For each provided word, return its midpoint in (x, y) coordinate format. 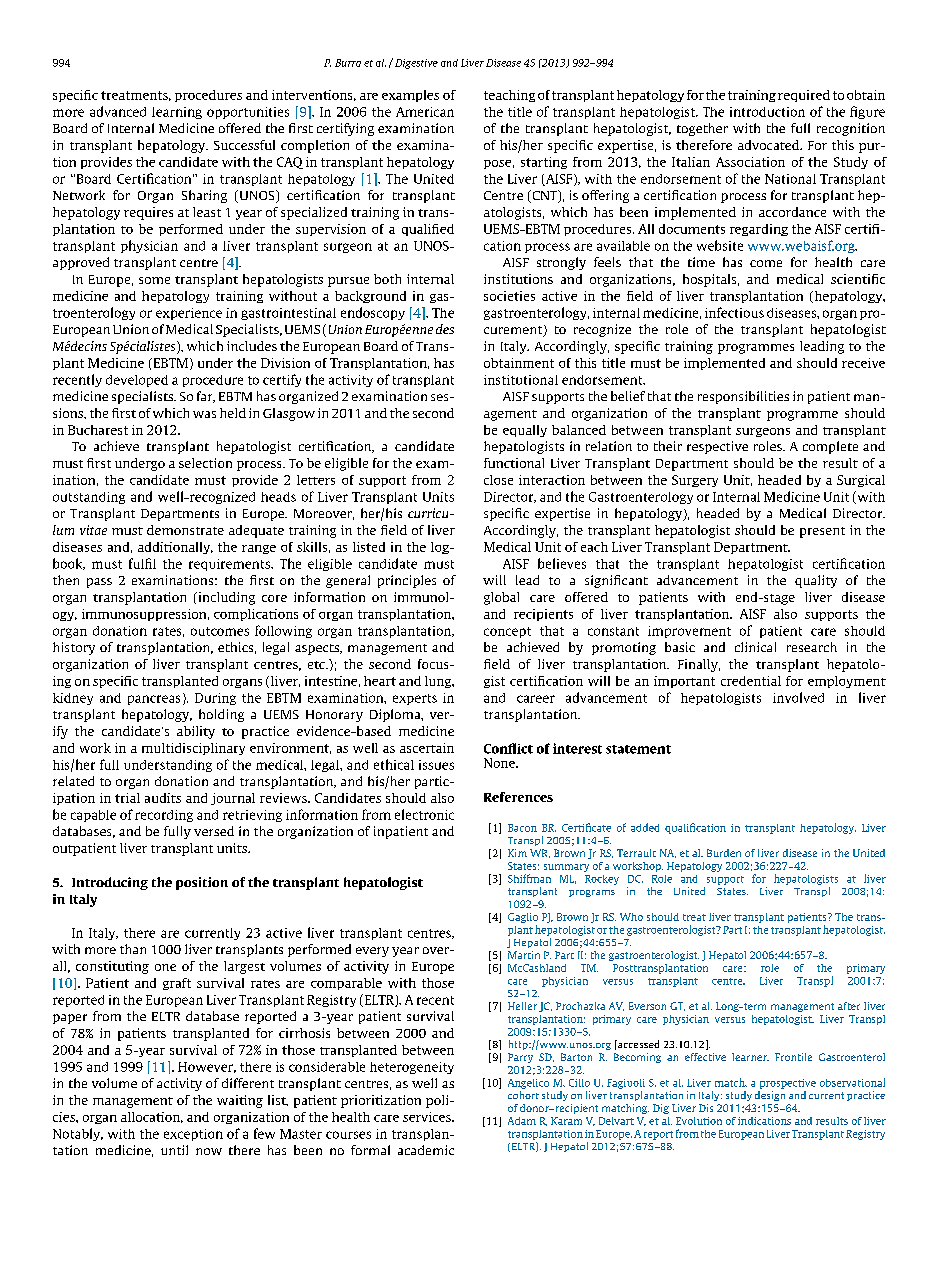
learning (177, 113)
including (225, 598)
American (425, 112)
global (501, 598)
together (702, 129)
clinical (755, 647)
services (428, 1117)
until (174, 1150)
